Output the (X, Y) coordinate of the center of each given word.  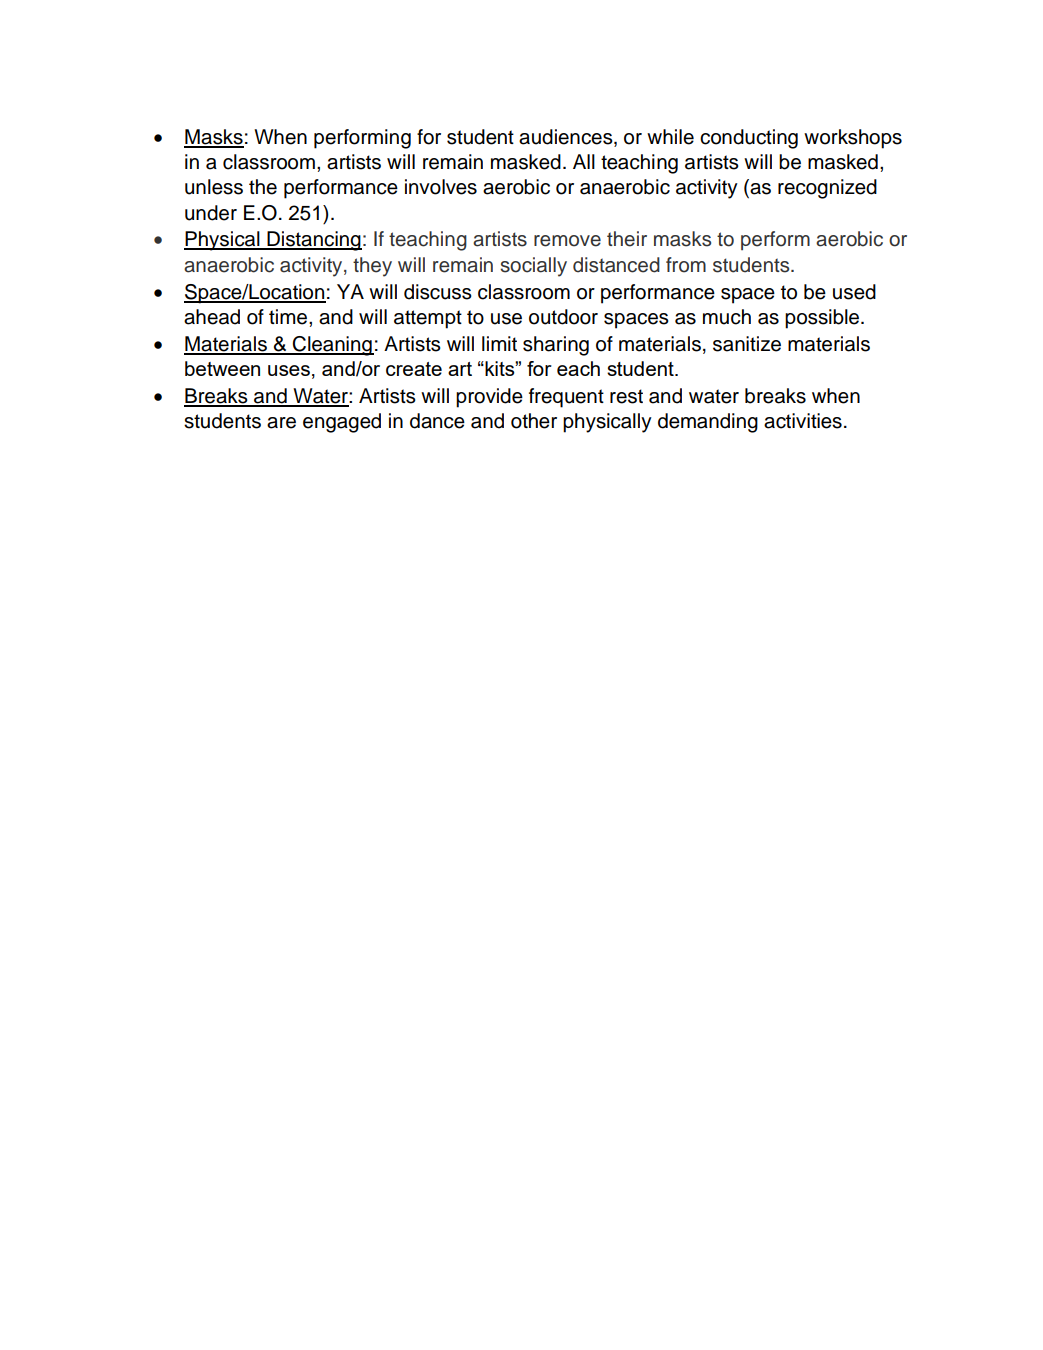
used (854, 292)
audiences (567, 137)
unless (214, 187)
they (372, 267)
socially (533, 267)
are (281, 423)
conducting (749, 139)
